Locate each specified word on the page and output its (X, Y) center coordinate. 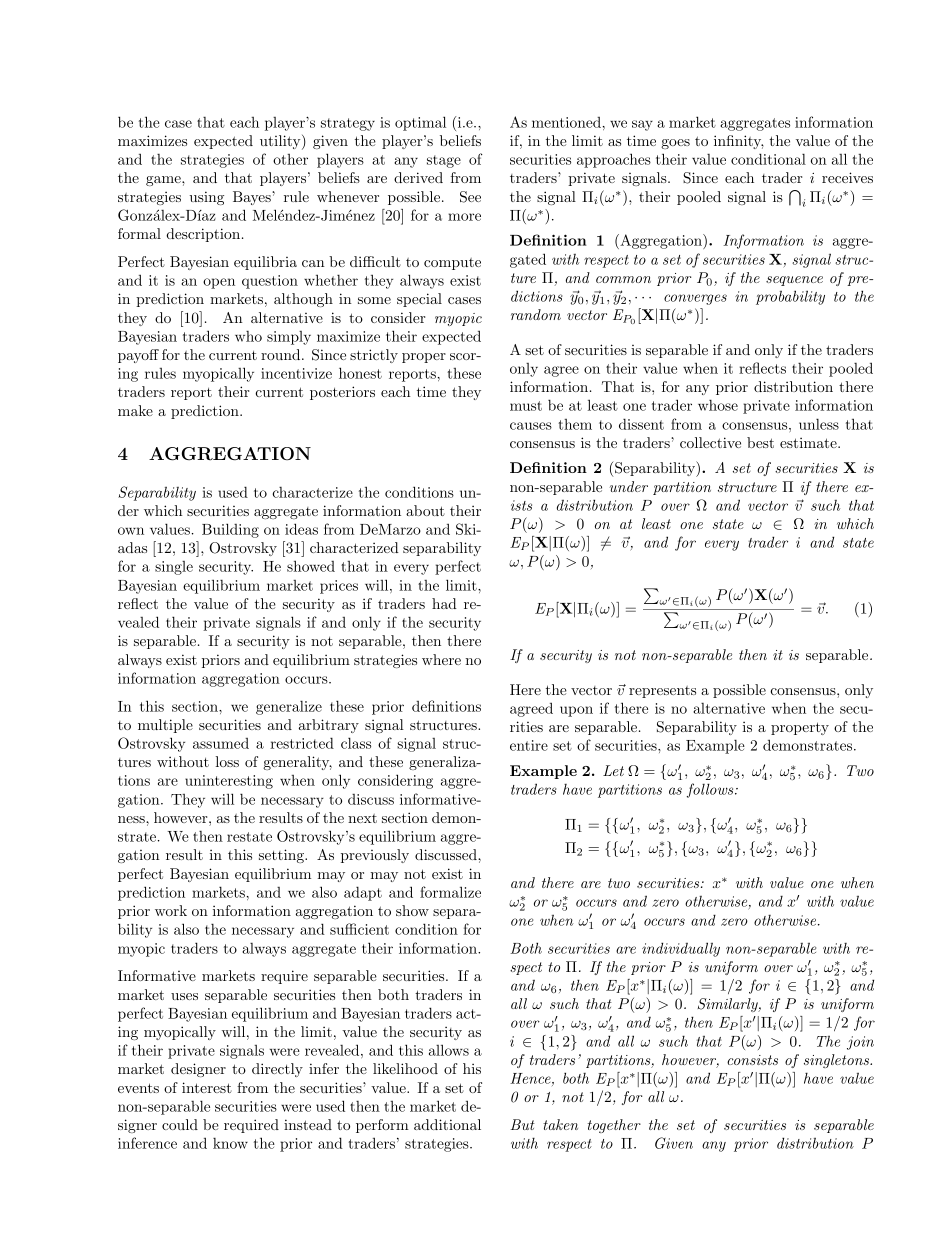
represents (662, 692)
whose (718, 405)
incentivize (296, 373)
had (444, 603)
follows (711, 790)
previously (375, 856)
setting (282, 856)
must (526, 406)
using (207, 198)
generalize (289, 707)
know (230, 1143)
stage (444, 161)
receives (847, 177)
